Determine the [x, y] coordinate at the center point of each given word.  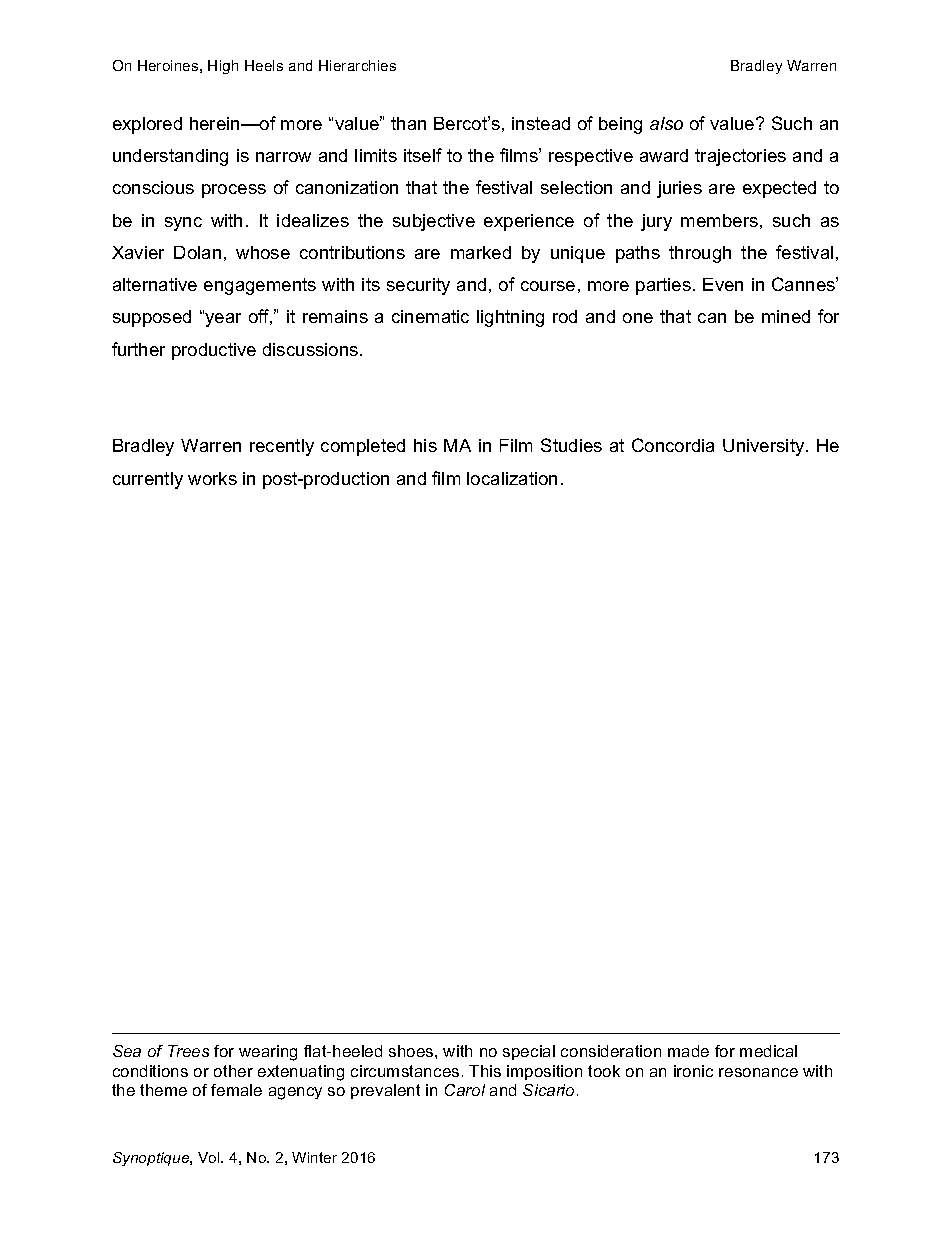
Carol [465, 1090]
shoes [412, 1051]
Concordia [673, 445]
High [223, 67]
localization [512, 478]
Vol [210, 1157]
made [688, 1051]
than [408, 123]
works [212, 478]
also [666, 123]
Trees [188, 1051]
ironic [693, 1071]
